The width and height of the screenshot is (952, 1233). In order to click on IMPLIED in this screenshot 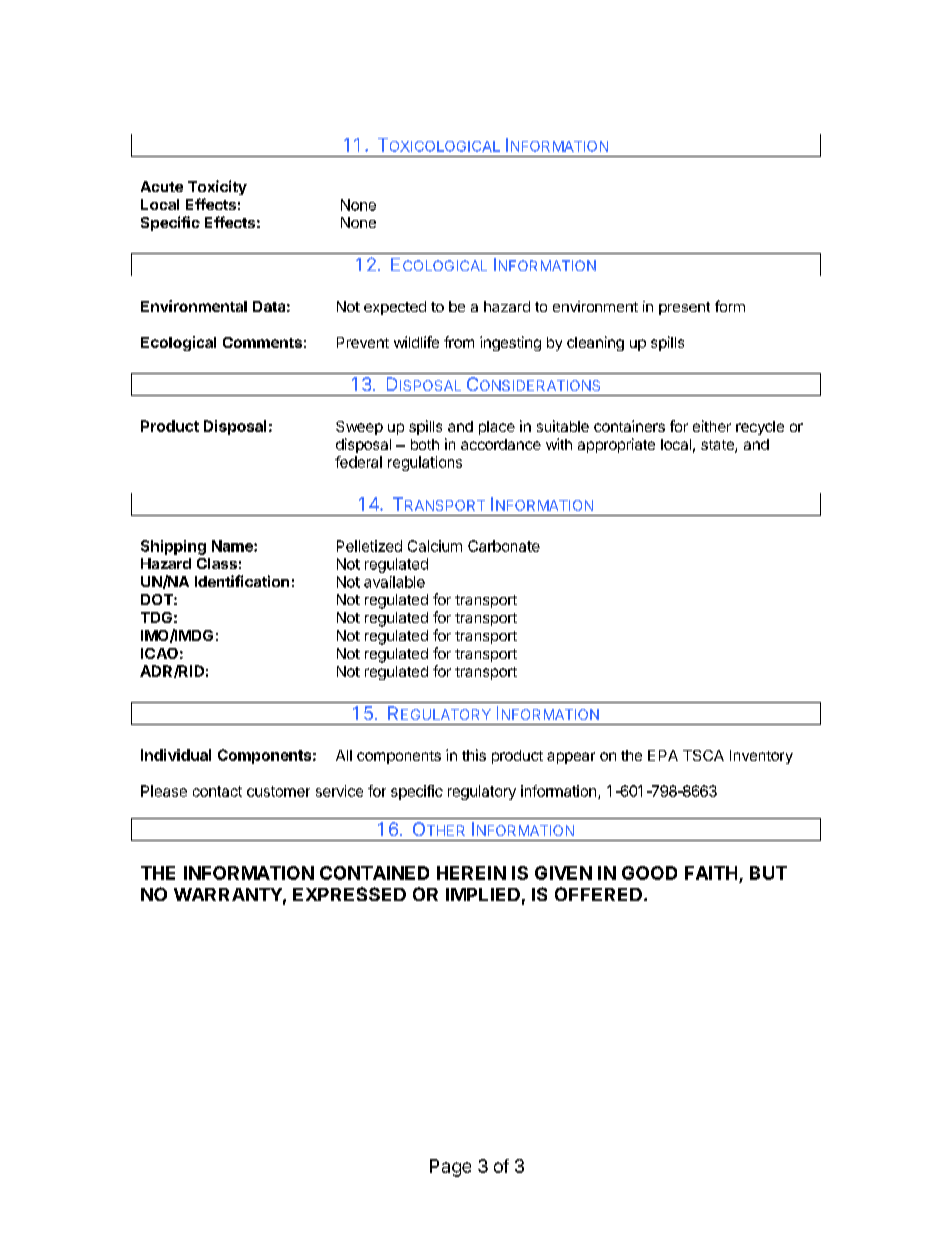, I will do `click(483, 894)`.
